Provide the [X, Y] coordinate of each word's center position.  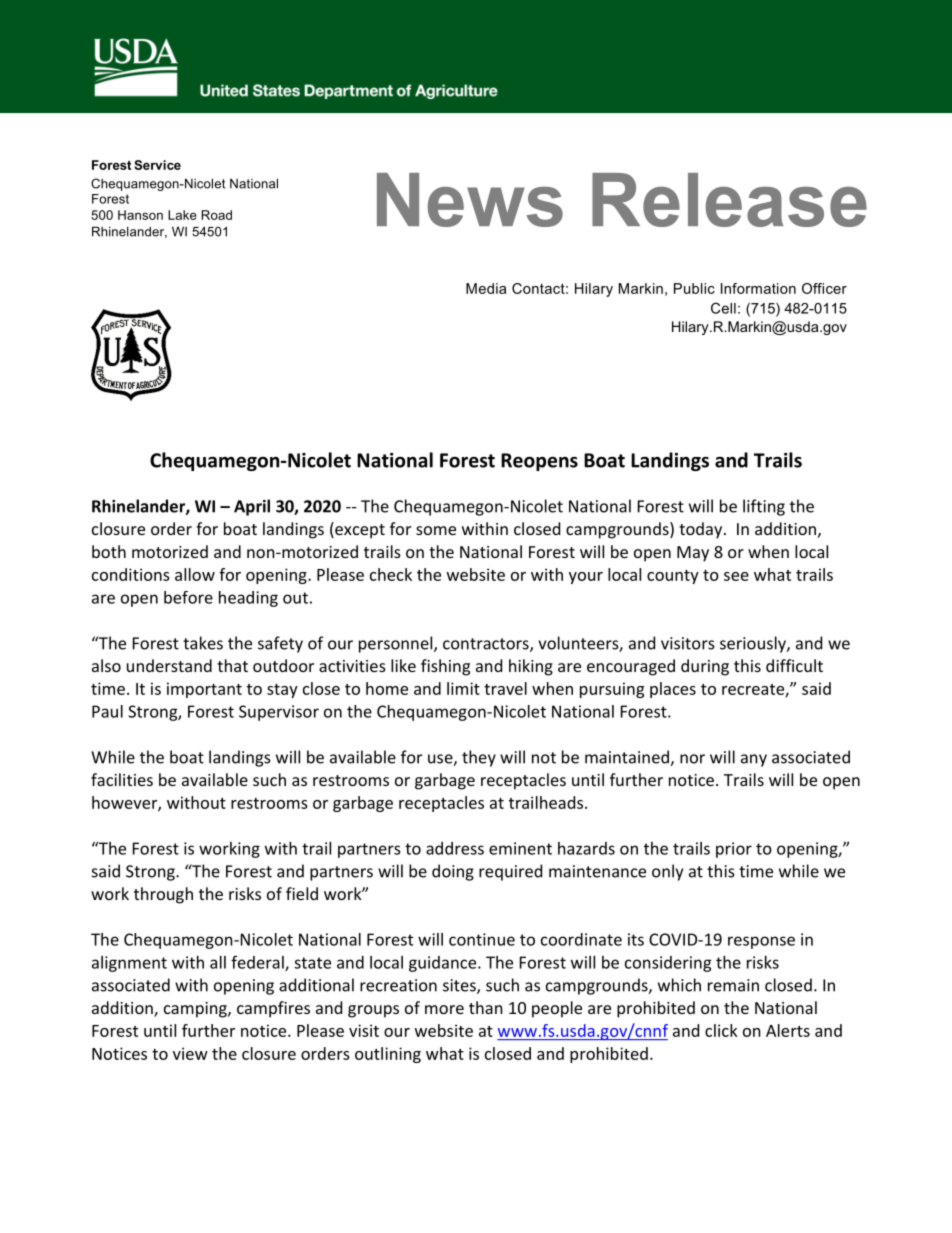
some [436, 530]
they [479, 758]
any [754, 760]
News [470, 200]
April [252, 507]
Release [729, 200]
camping [196, 1010]
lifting [764, 507]
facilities [122, 779]
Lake [182, 215]
